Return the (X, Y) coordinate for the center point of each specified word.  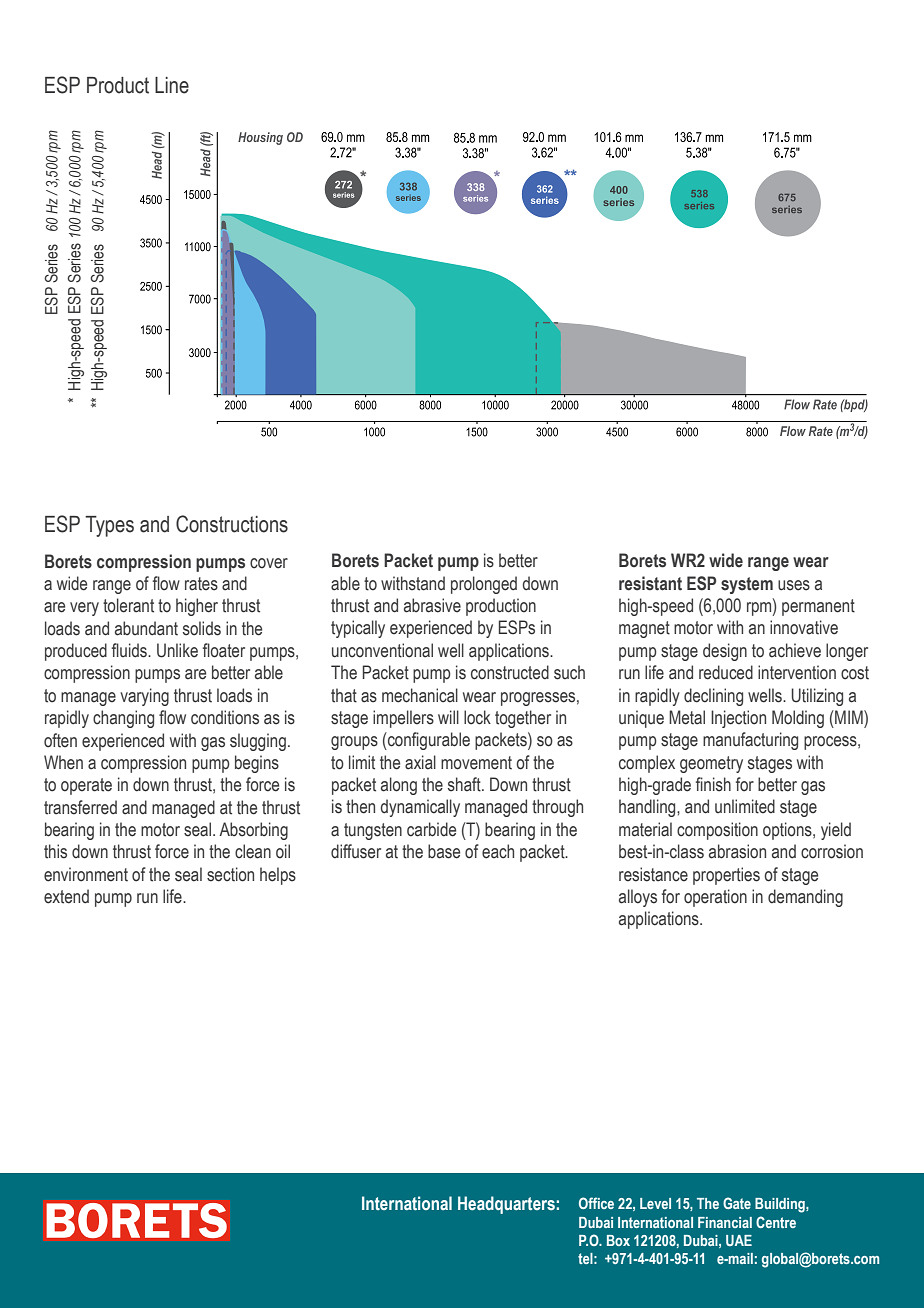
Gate (737, 1203)
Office (596, 1203)
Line (172, 85)
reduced (726, 672)
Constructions (232, 524)
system (747, 585)
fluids (130, 650)
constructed (510, 672)
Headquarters (506, 1205)
